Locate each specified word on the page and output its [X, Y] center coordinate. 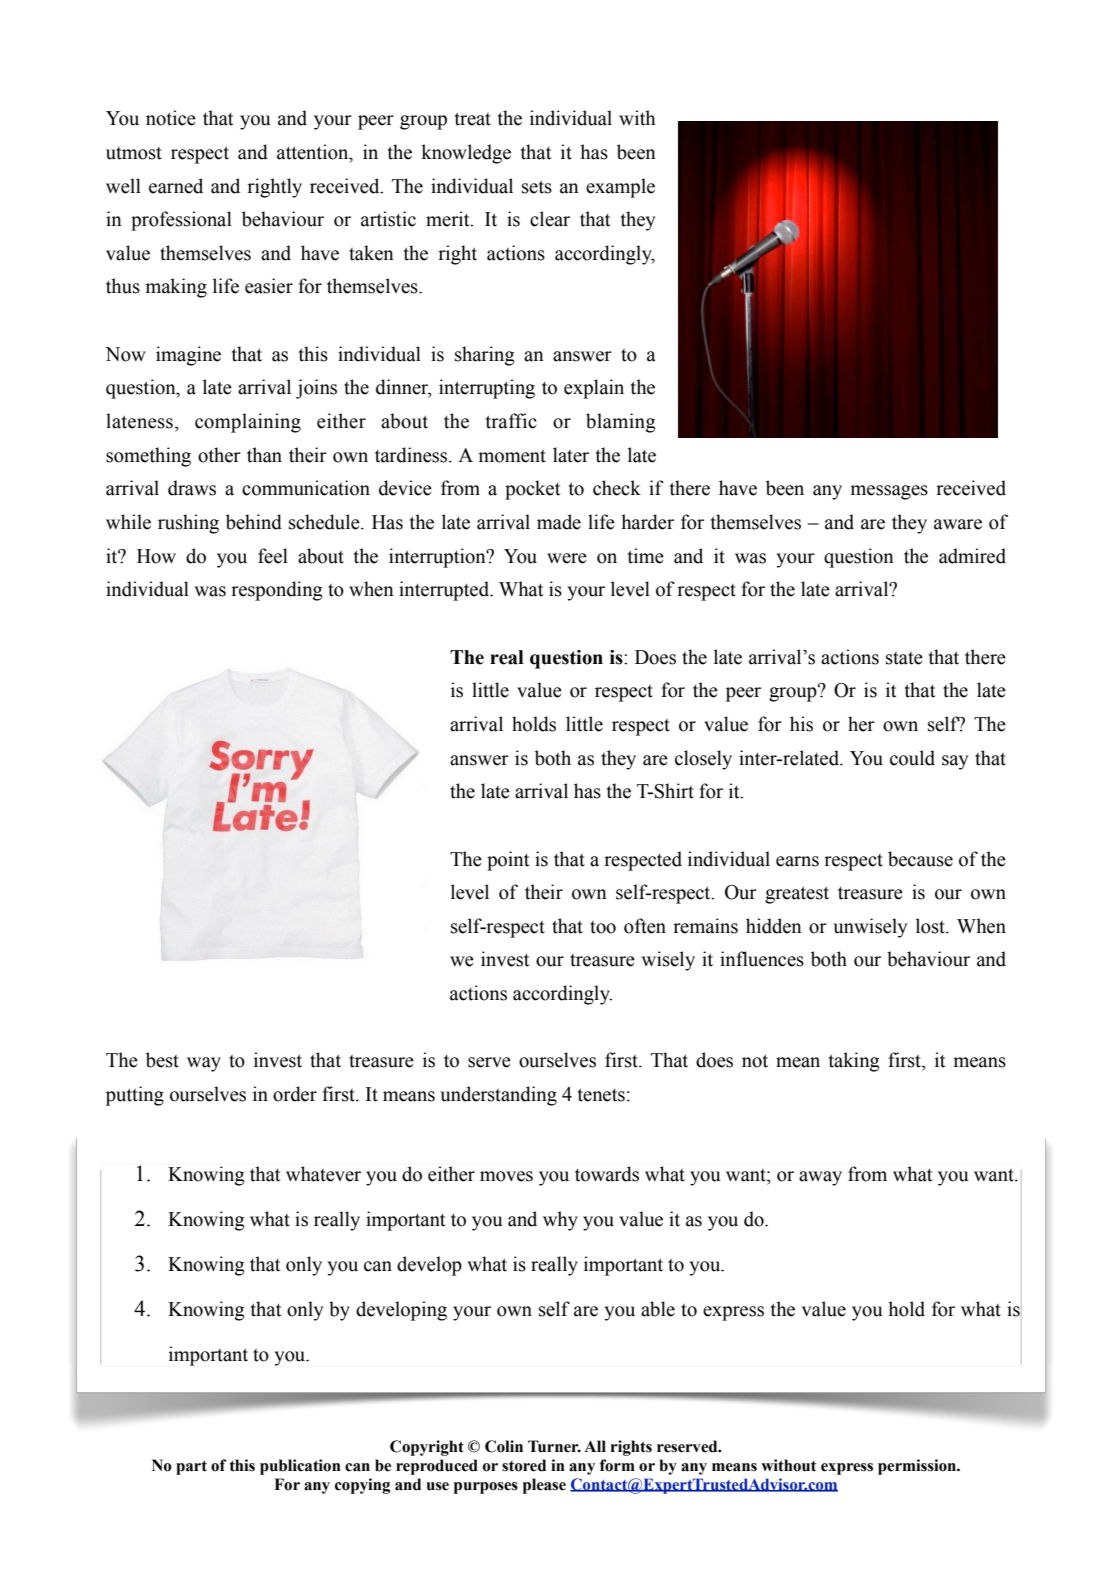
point [508, 861]
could [912, 758]
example [620, 188]
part [191, 1467]
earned [176, 186]
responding [277, 591]
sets [537, 187]
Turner [554, 1446]
